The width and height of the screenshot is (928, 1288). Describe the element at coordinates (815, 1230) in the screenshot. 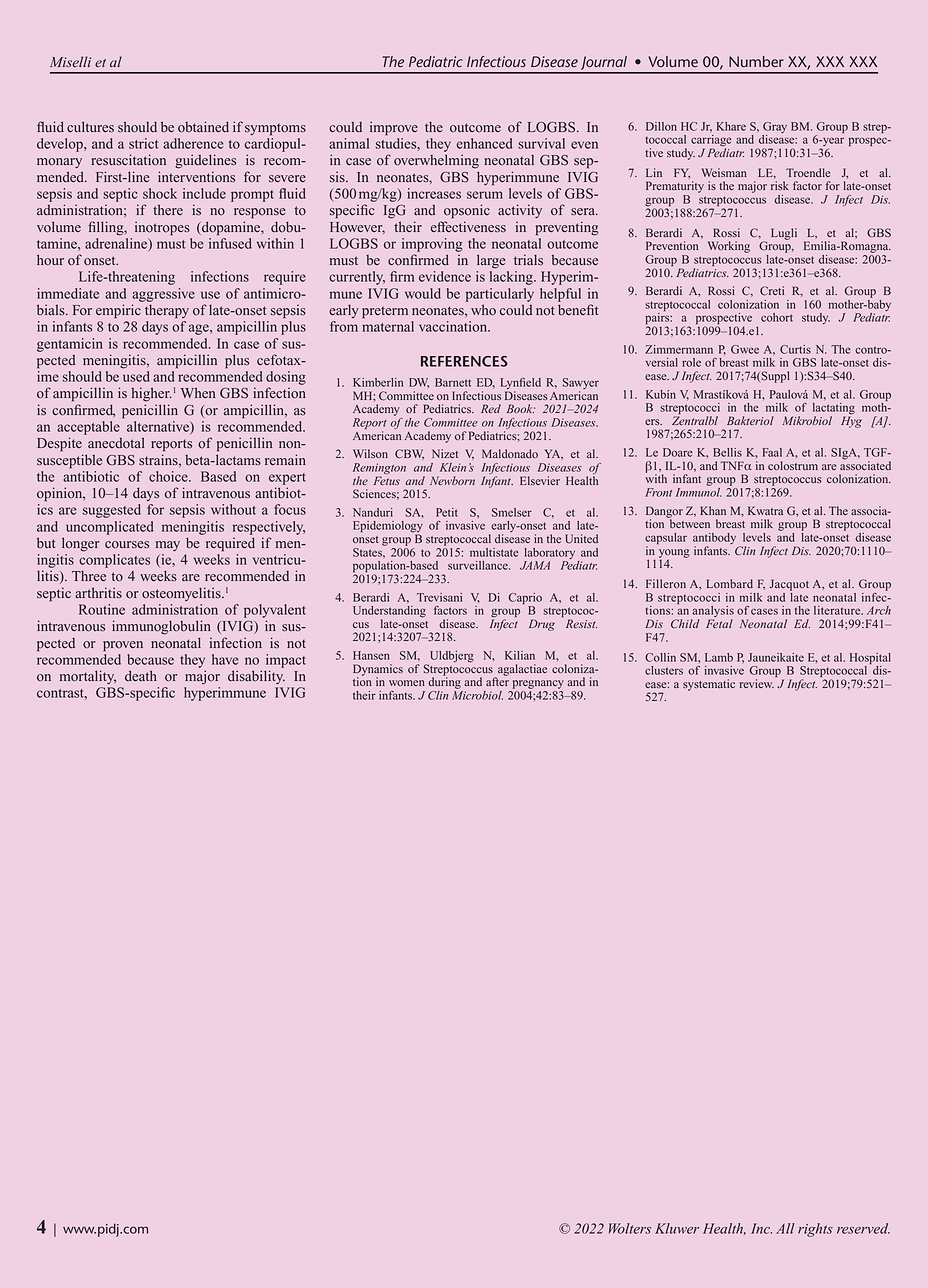

I see `rights` at that location.
